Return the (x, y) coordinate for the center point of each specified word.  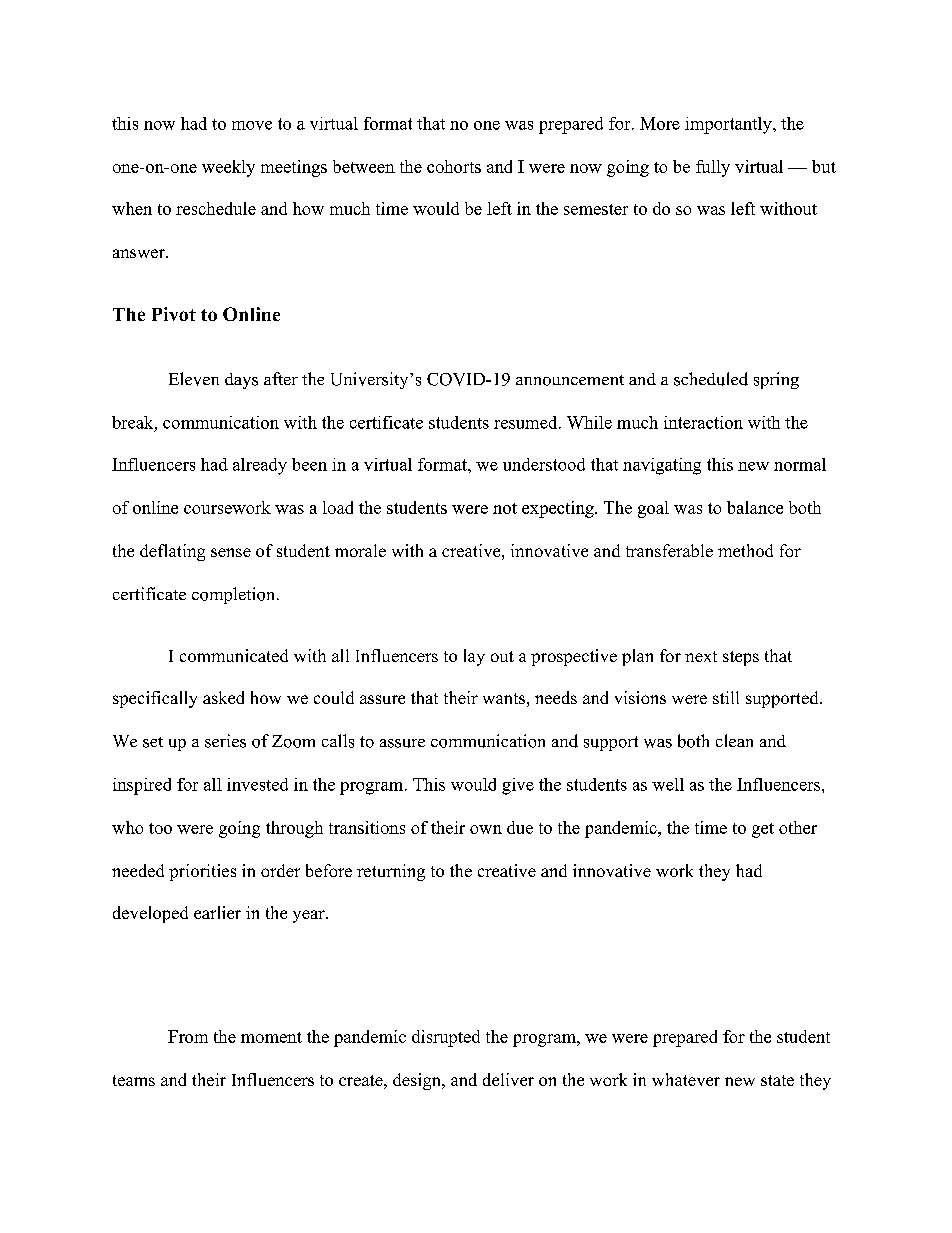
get (763, 830)
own (486, 829)
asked (223, 697)
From (188, 1036)
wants (504, 698)
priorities (202, 872)
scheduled (711, 379)
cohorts (454, 166)
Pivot (174, 314)
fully (713, 168)
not (505, 508)
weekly (228, 168)
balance (755, 507)
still (726, 697)
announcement (570, 380)
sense (231, 552)
